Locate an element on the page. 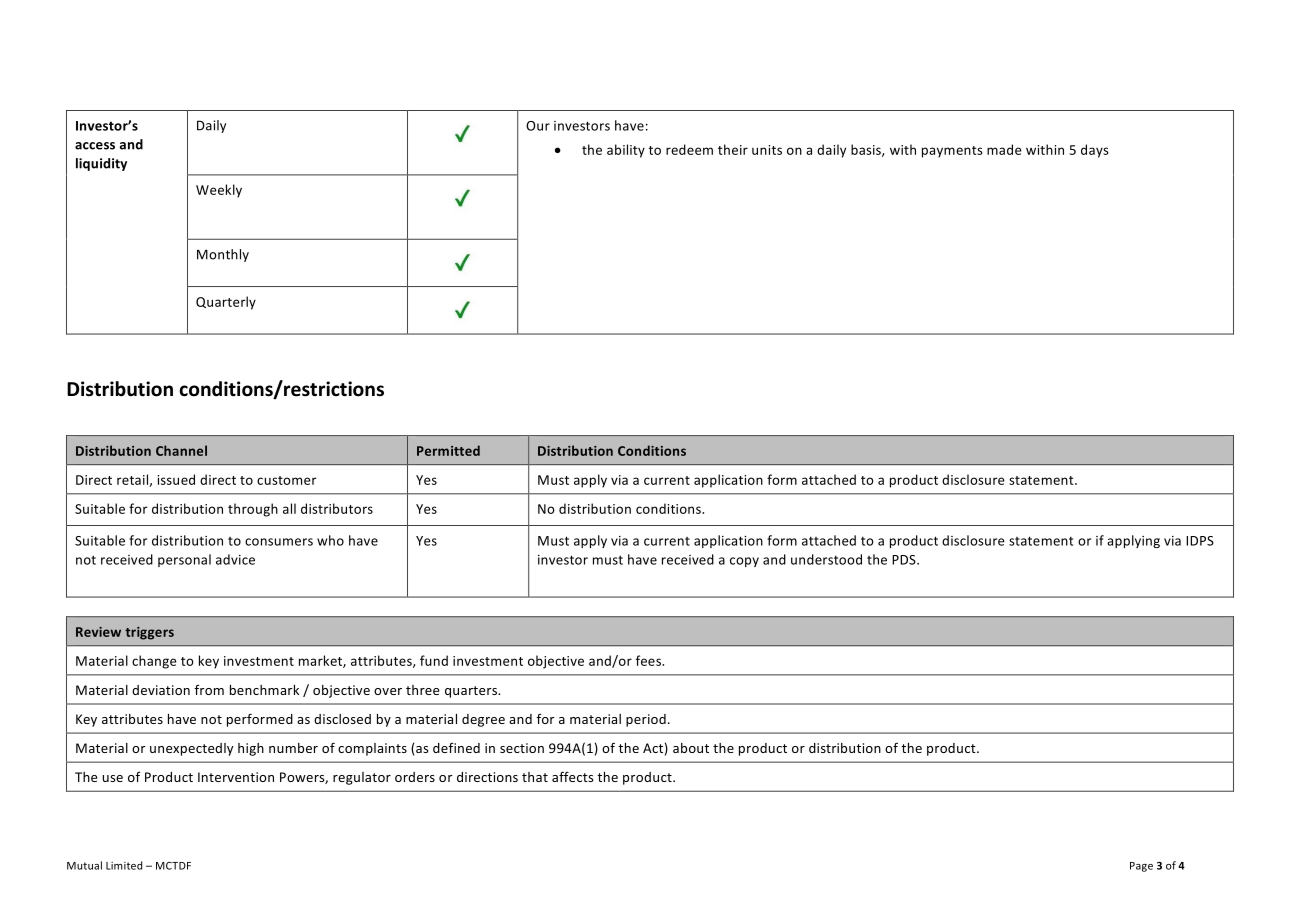 The width and height of the image is (1308, 924). copy is located at coordinates (744, 562).
